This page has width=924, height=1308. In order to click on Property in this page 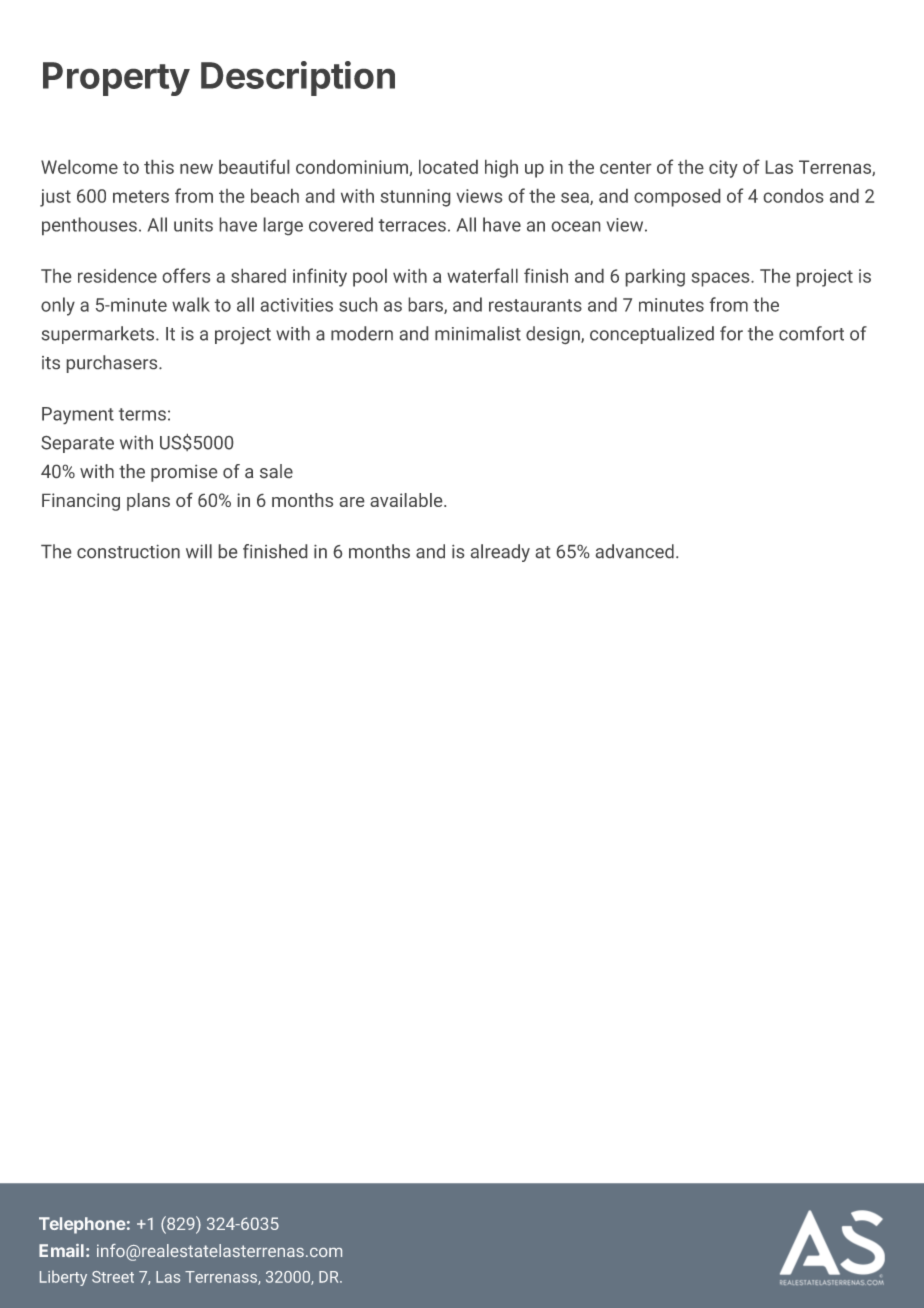, I will do `click(116, 79)`.
